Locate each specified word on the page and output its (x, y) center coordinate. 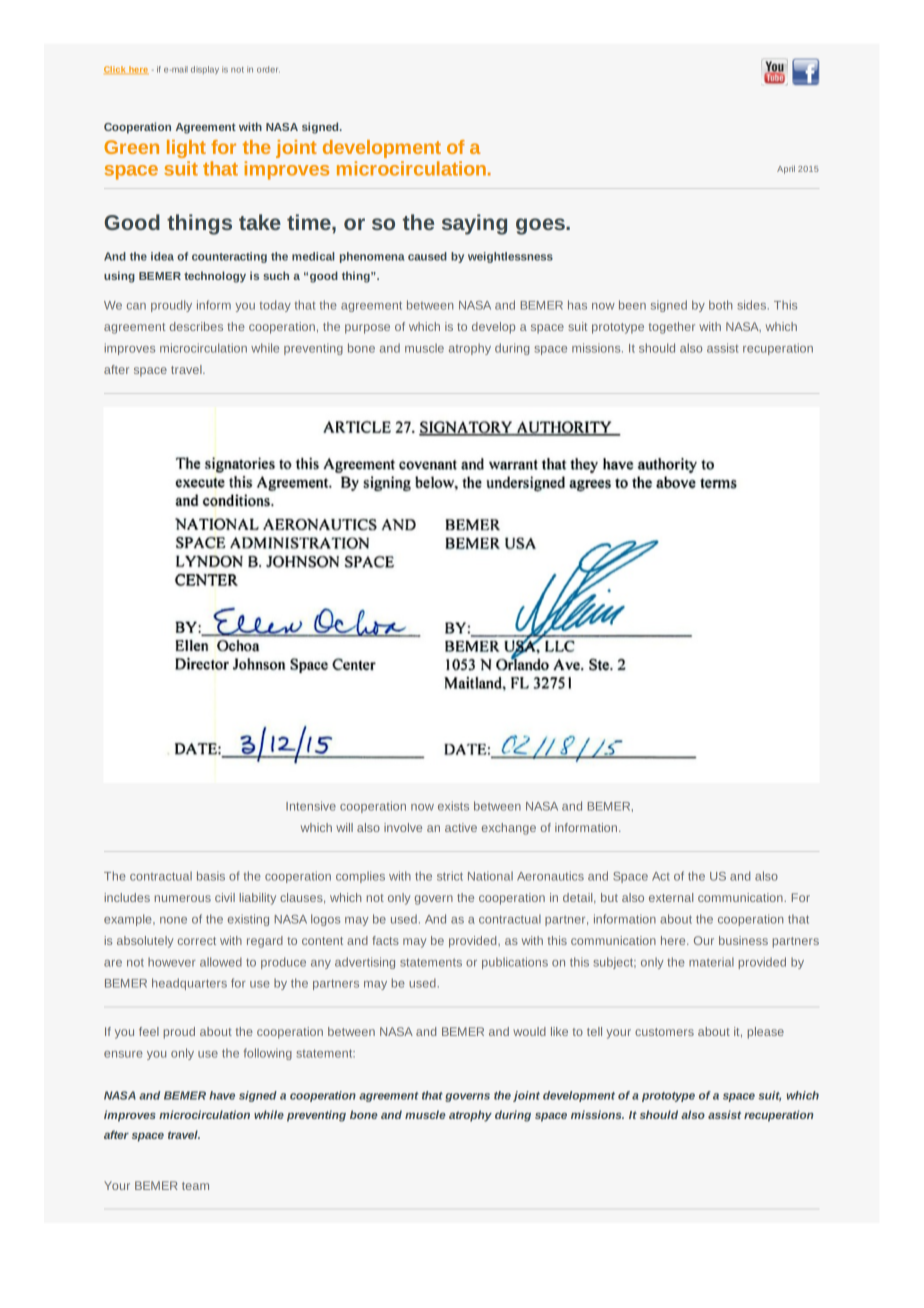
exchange (509, 829)
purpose (367, 329)
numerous (183, 898)
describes (196, 326)
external (671, 897)
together (672, 328)
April (786, 169)
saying (474, 224)
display (205, 70)
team (195, 1186)
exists (453, 806)
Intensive (311, 806)
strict (450, 876)
